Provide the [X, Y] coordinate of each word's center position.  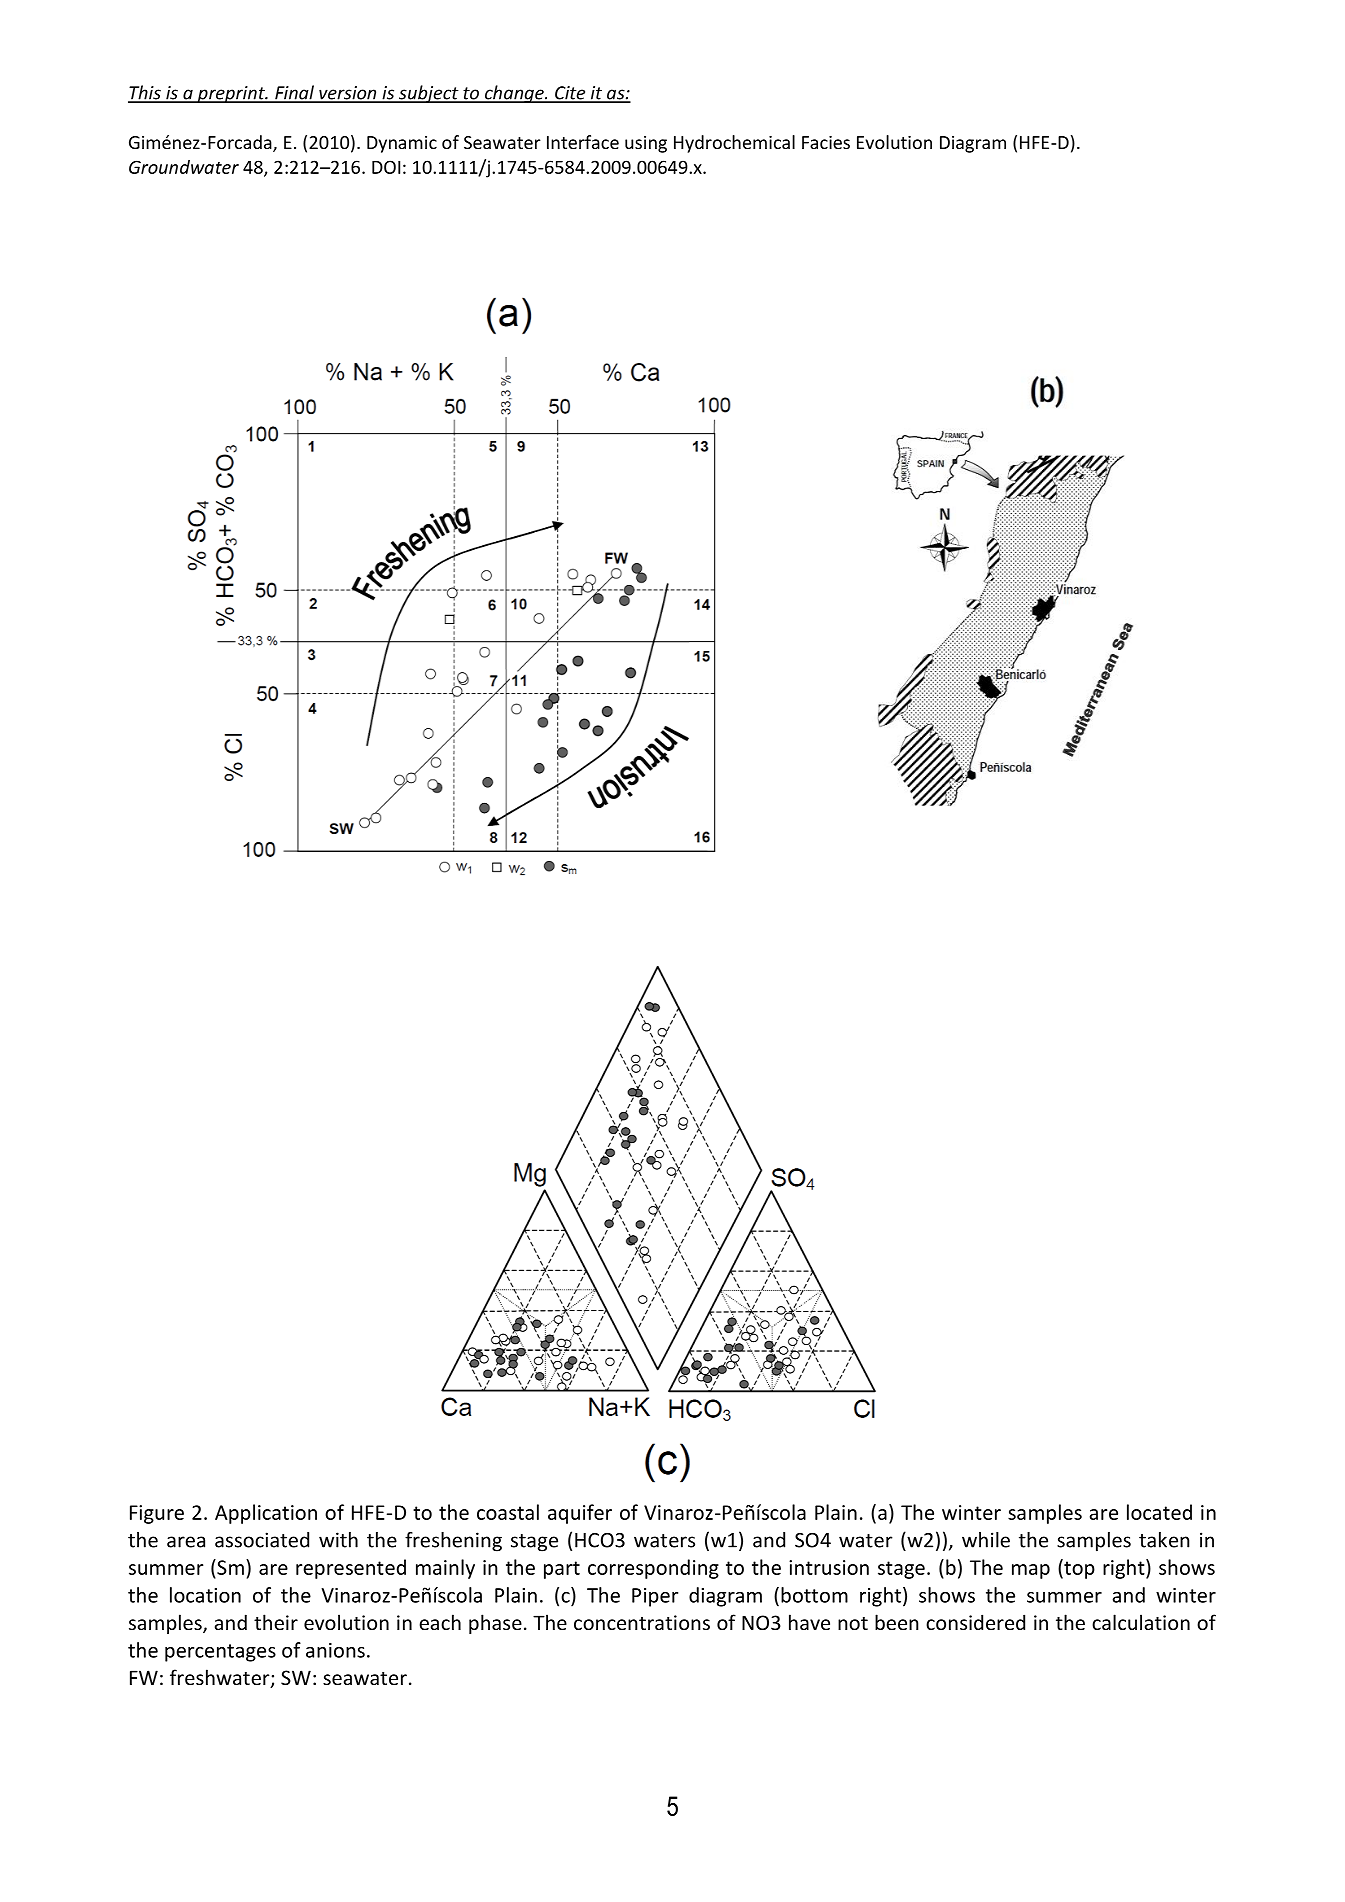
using [646, 144]
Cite [570, 94]
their [276, 1622]
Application [266, 1514]
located [1159, 1512]
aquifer [580, 1514]
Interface [583, 142]
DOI [386, 167]
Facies [826, 142]
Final [295, 93]
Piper [655, 1597]
